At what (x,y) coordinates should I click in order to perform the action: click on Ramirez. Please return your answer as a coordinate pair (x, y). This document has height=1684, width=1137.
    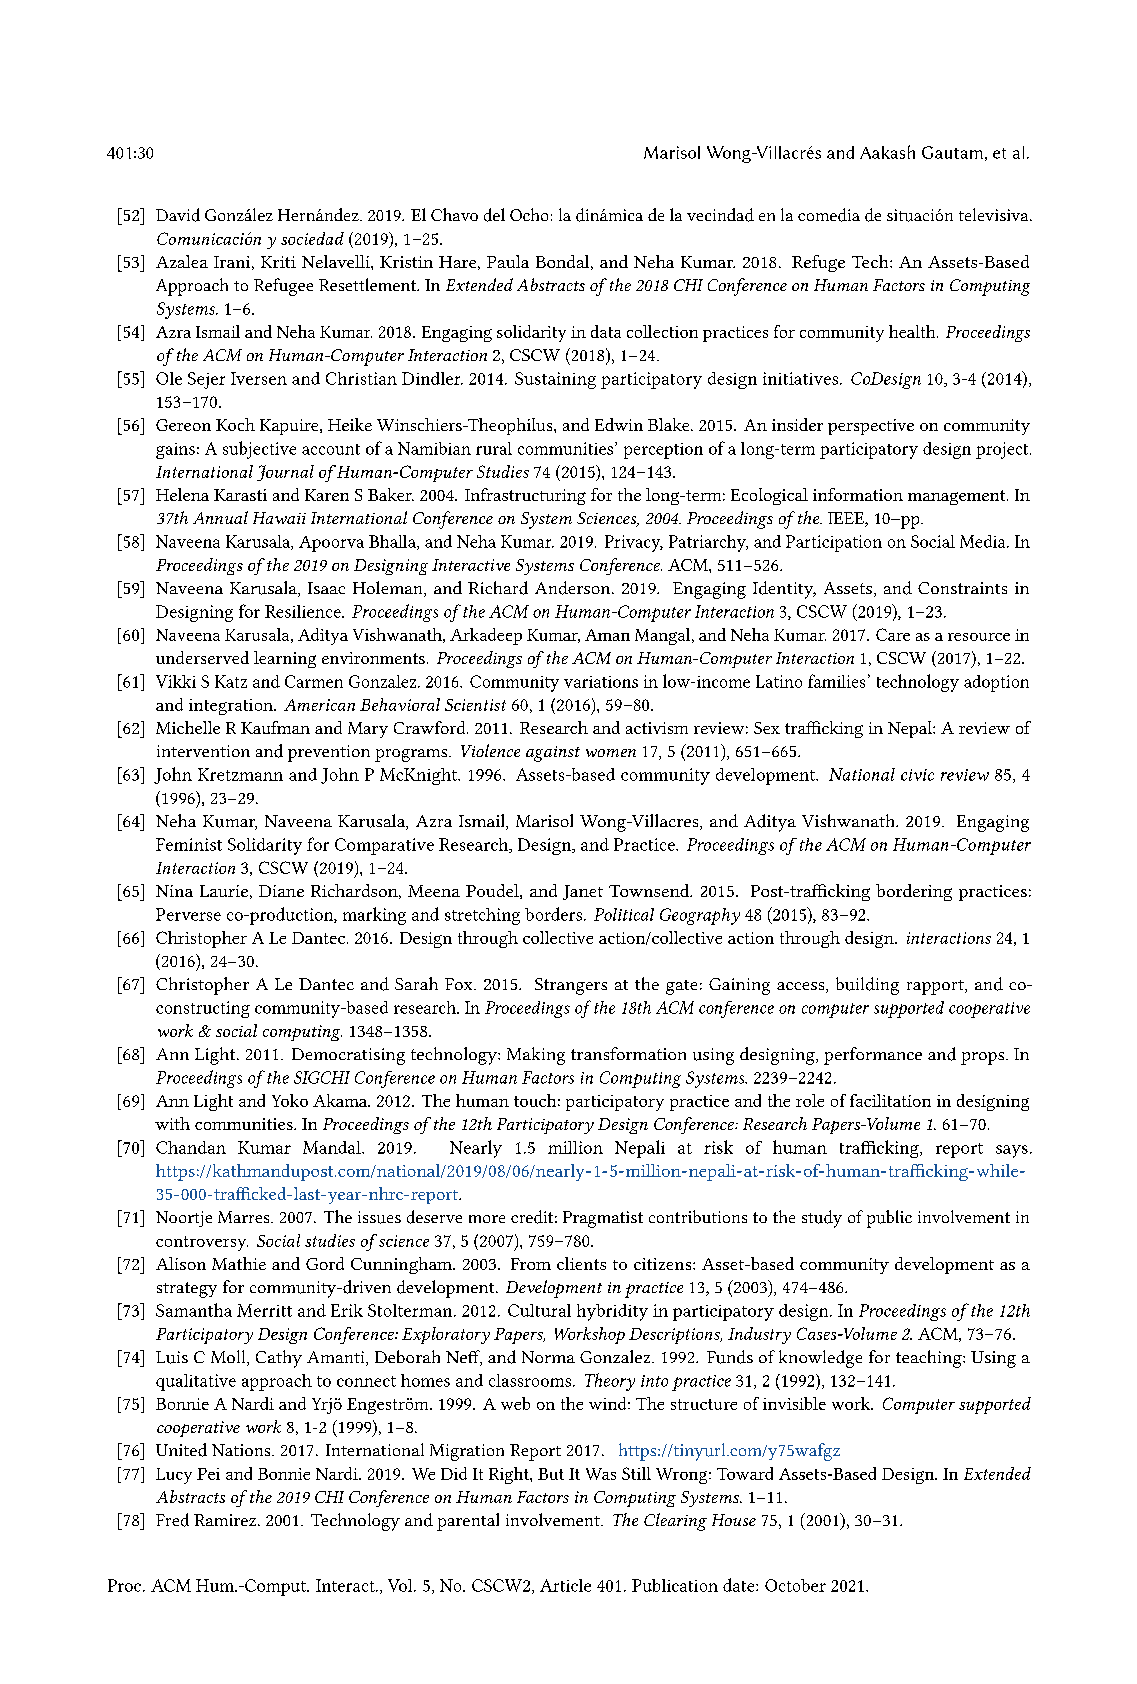
    Looking at the image, I should click on (226, 1520).
